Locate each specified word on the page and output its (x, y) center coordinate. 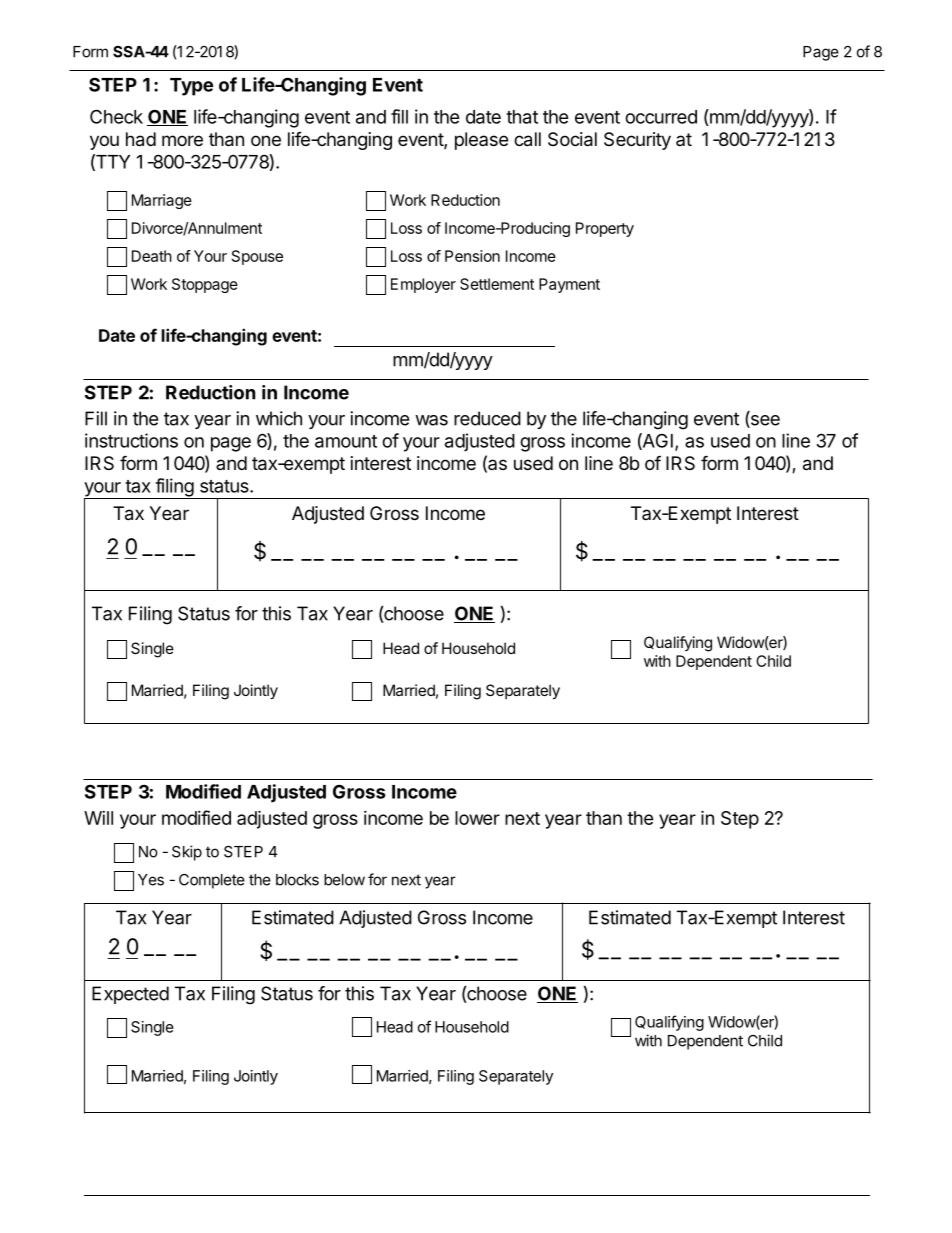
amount (346, 441)
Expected (130, 995)
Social (572, 139)
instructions (131, 440)
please (481, 141)
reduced (487, 418)
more (182, 140)
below (344, 880)
